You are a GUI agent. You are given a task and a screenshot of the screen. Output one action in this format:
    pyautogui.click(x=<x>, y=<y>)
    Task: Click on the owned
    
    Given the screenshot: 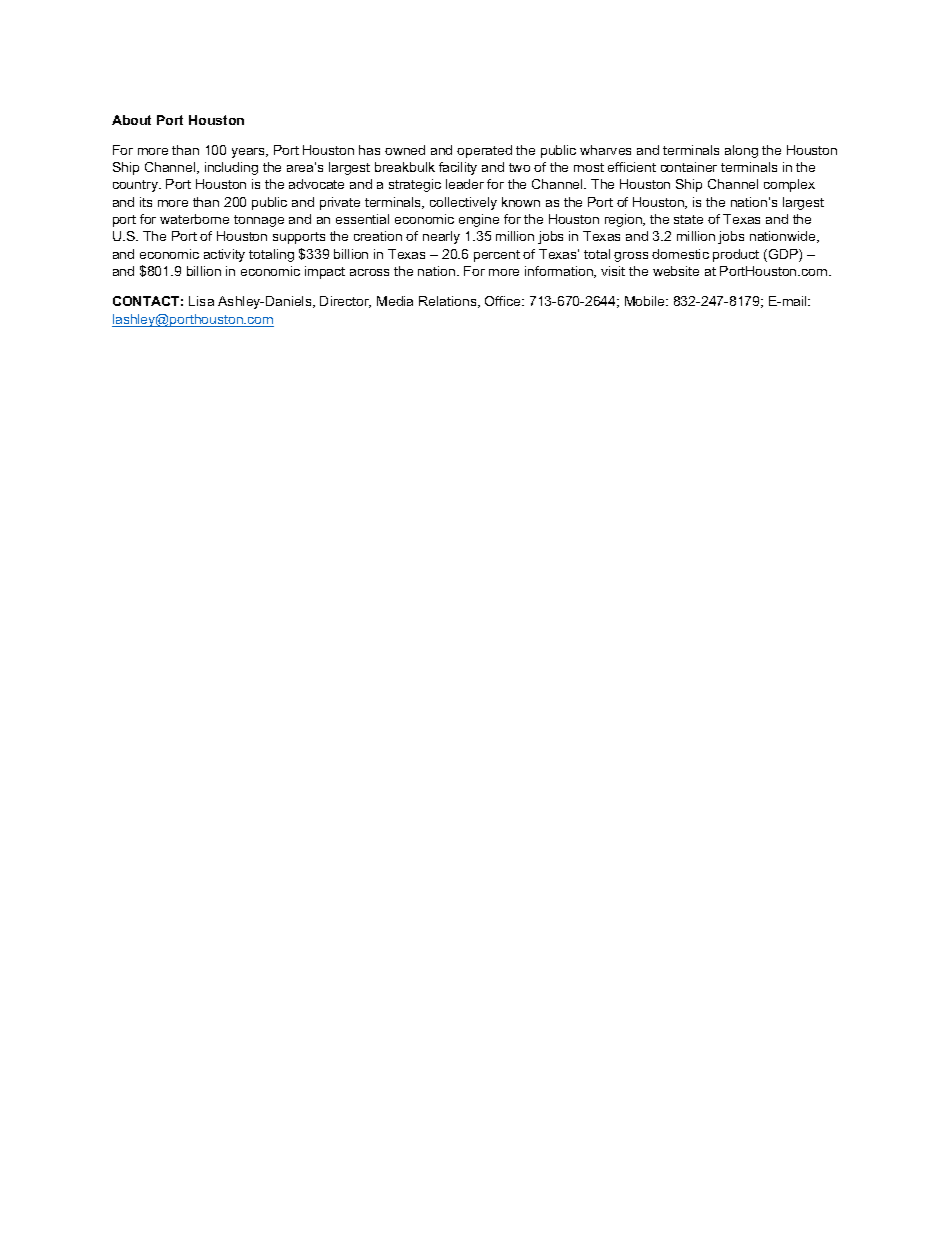 What is the action you would take?
    pyautogui.click(x=405, y=150)
